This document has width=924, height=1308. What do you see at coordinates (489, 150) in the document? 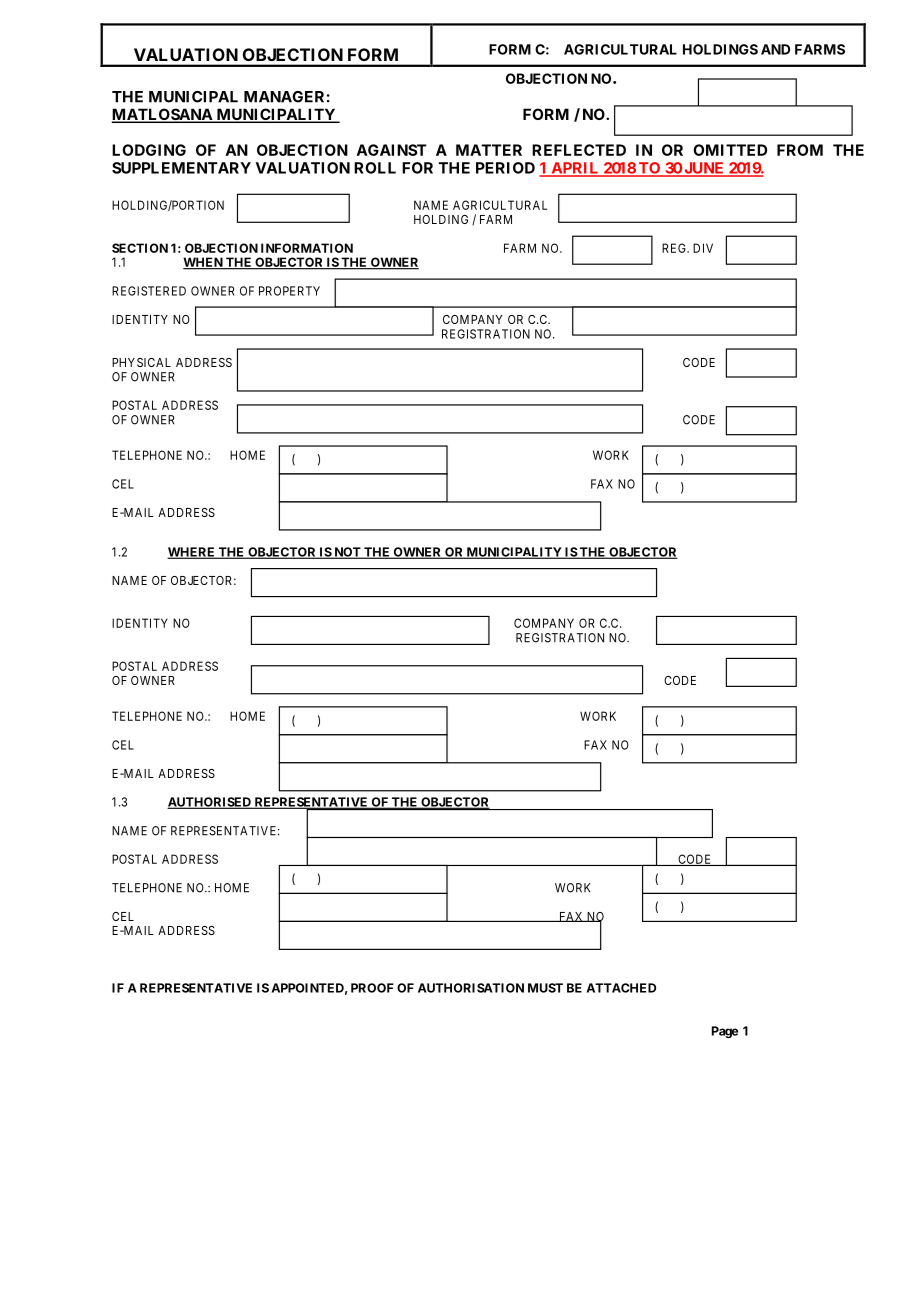
I see `MATTER` at bounding box center [489, 150].
